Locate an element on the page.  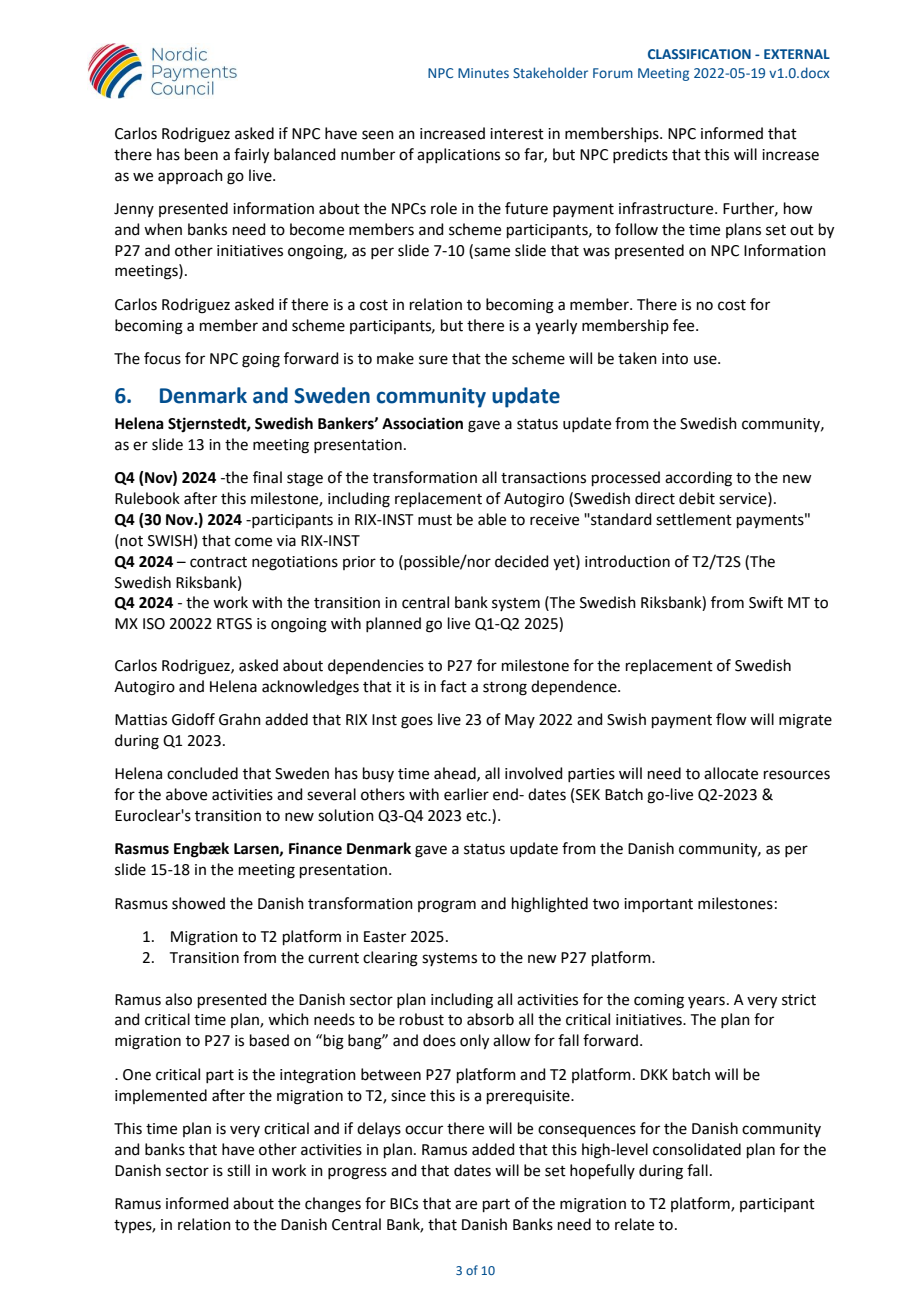
are is located at coordinates (466, 1205).
